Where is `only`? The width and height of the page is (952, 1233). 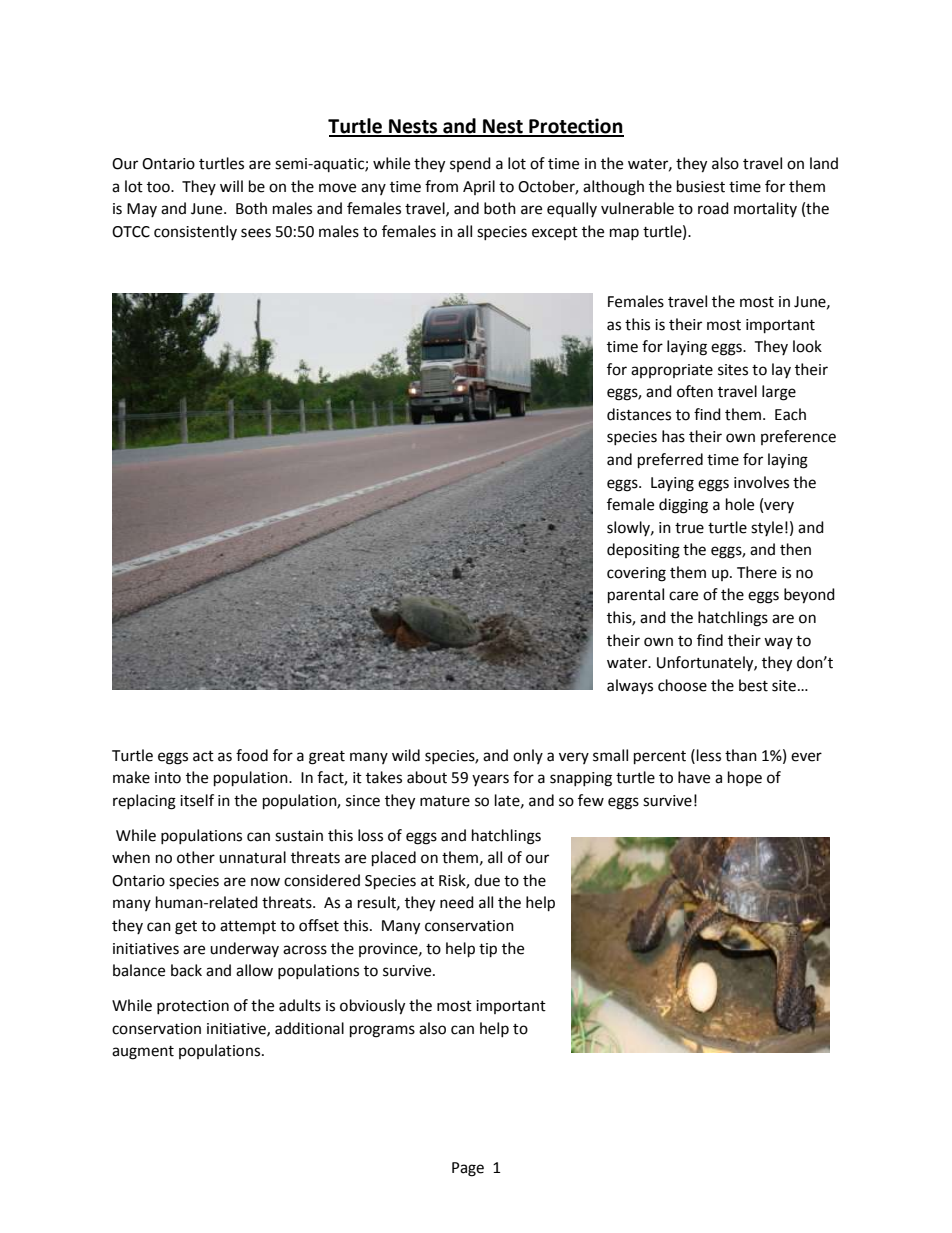
only is located at coordinates (528, 756).
